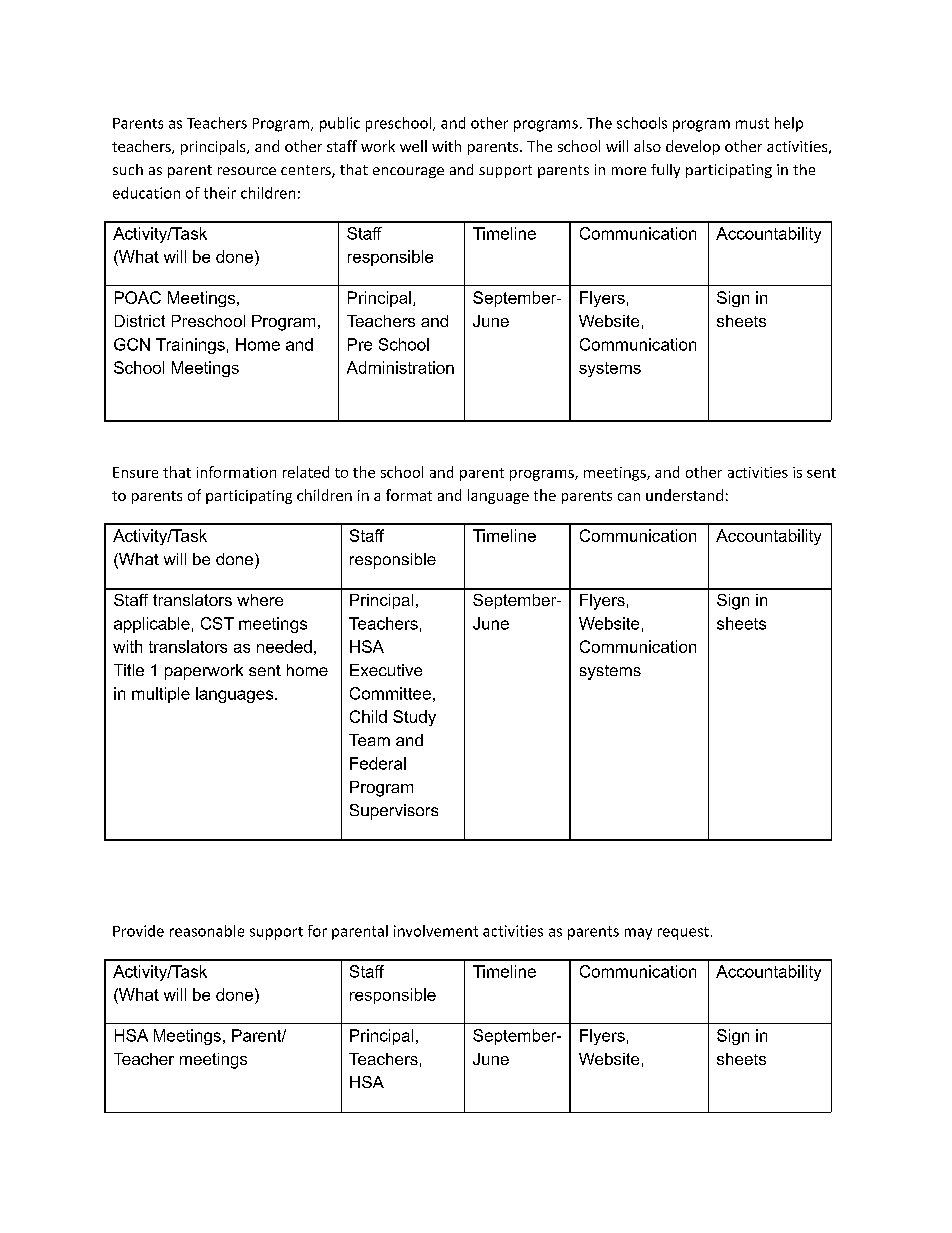  I want to click on reasonable, so click(207, 931).
